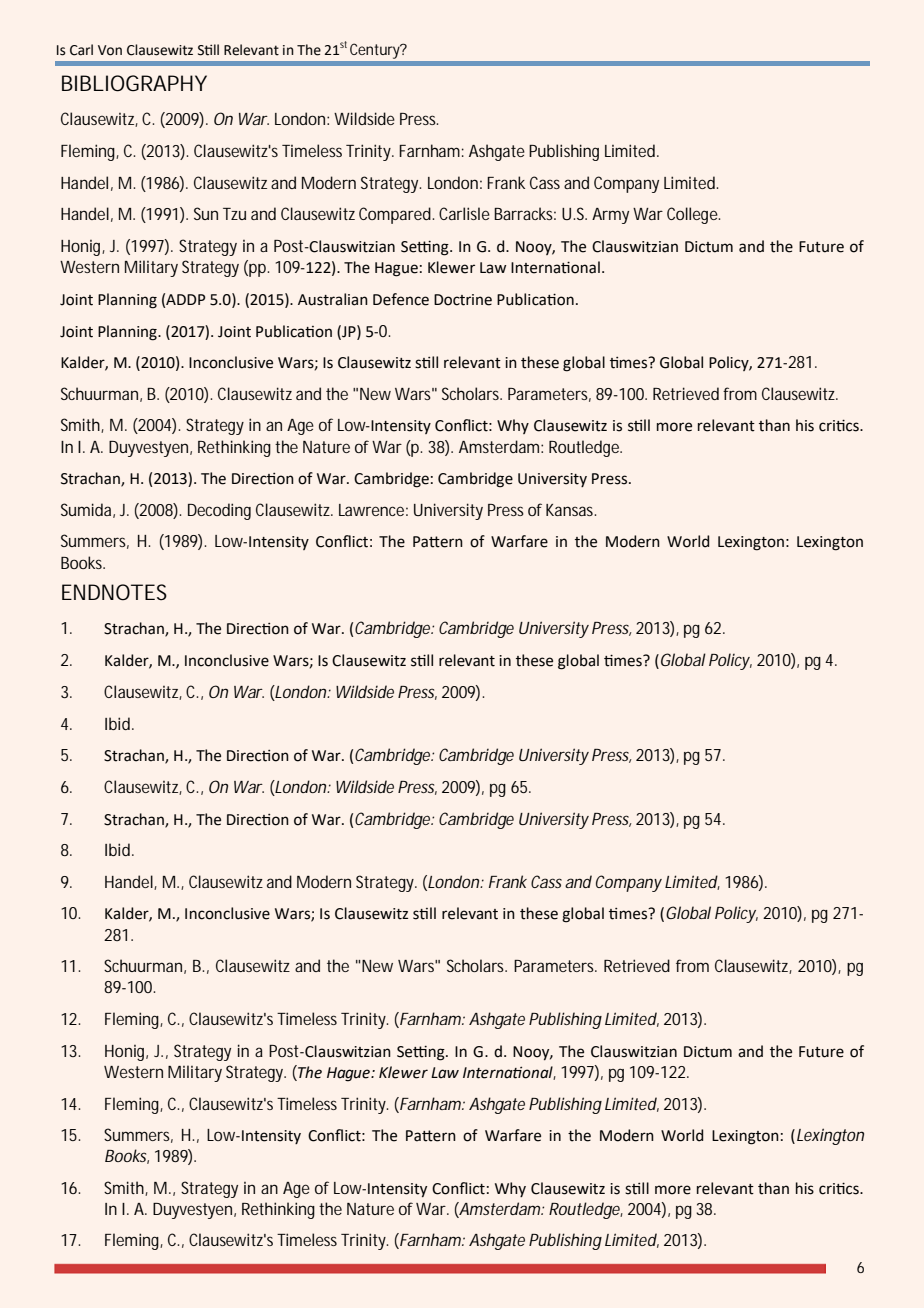 This image has width=924, height=1308. I want to click on Doctrine, so click(463, 300).
